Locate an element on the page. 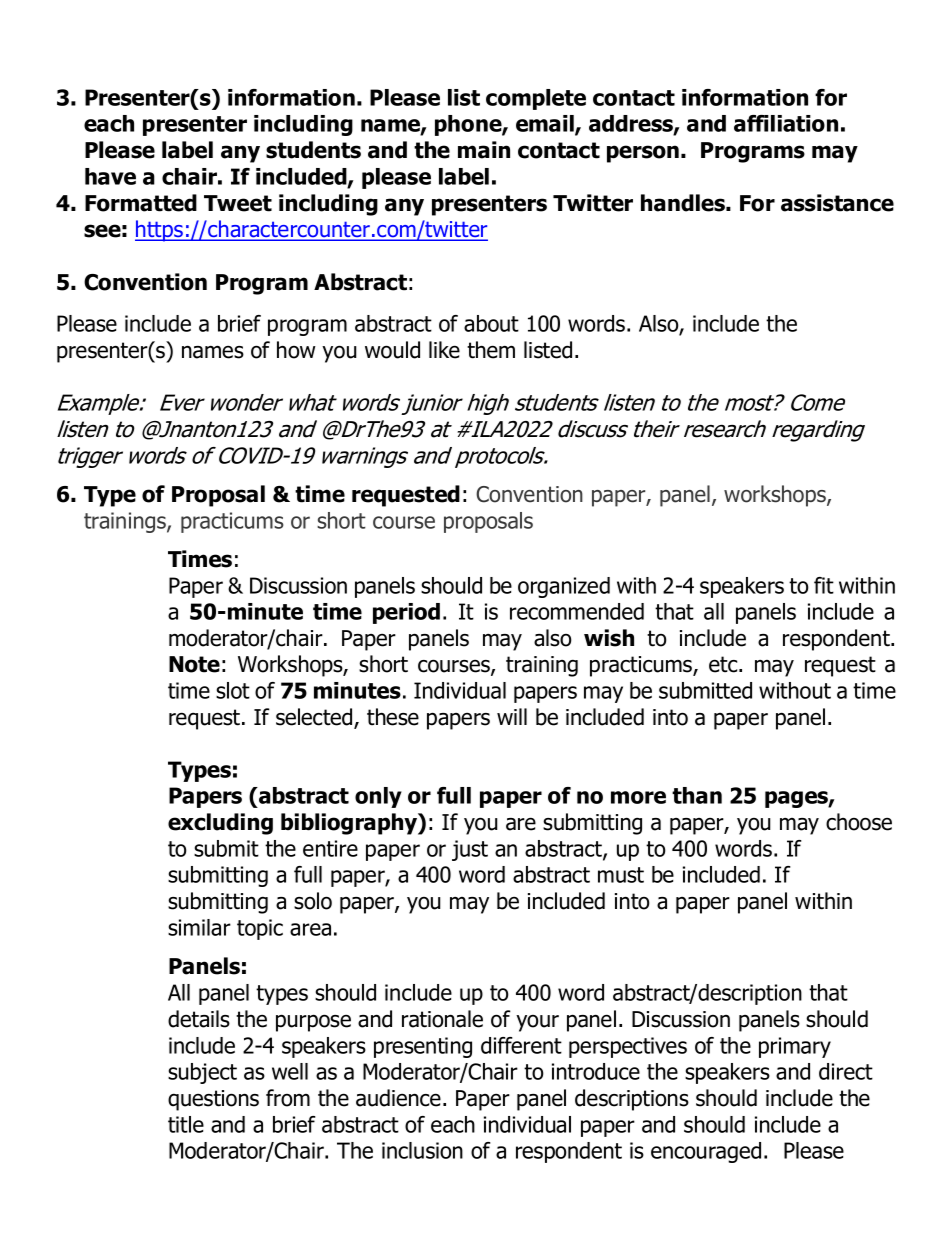 The height and width of the document is (1233, 952). excluding is located at coordinates (220, 824).
